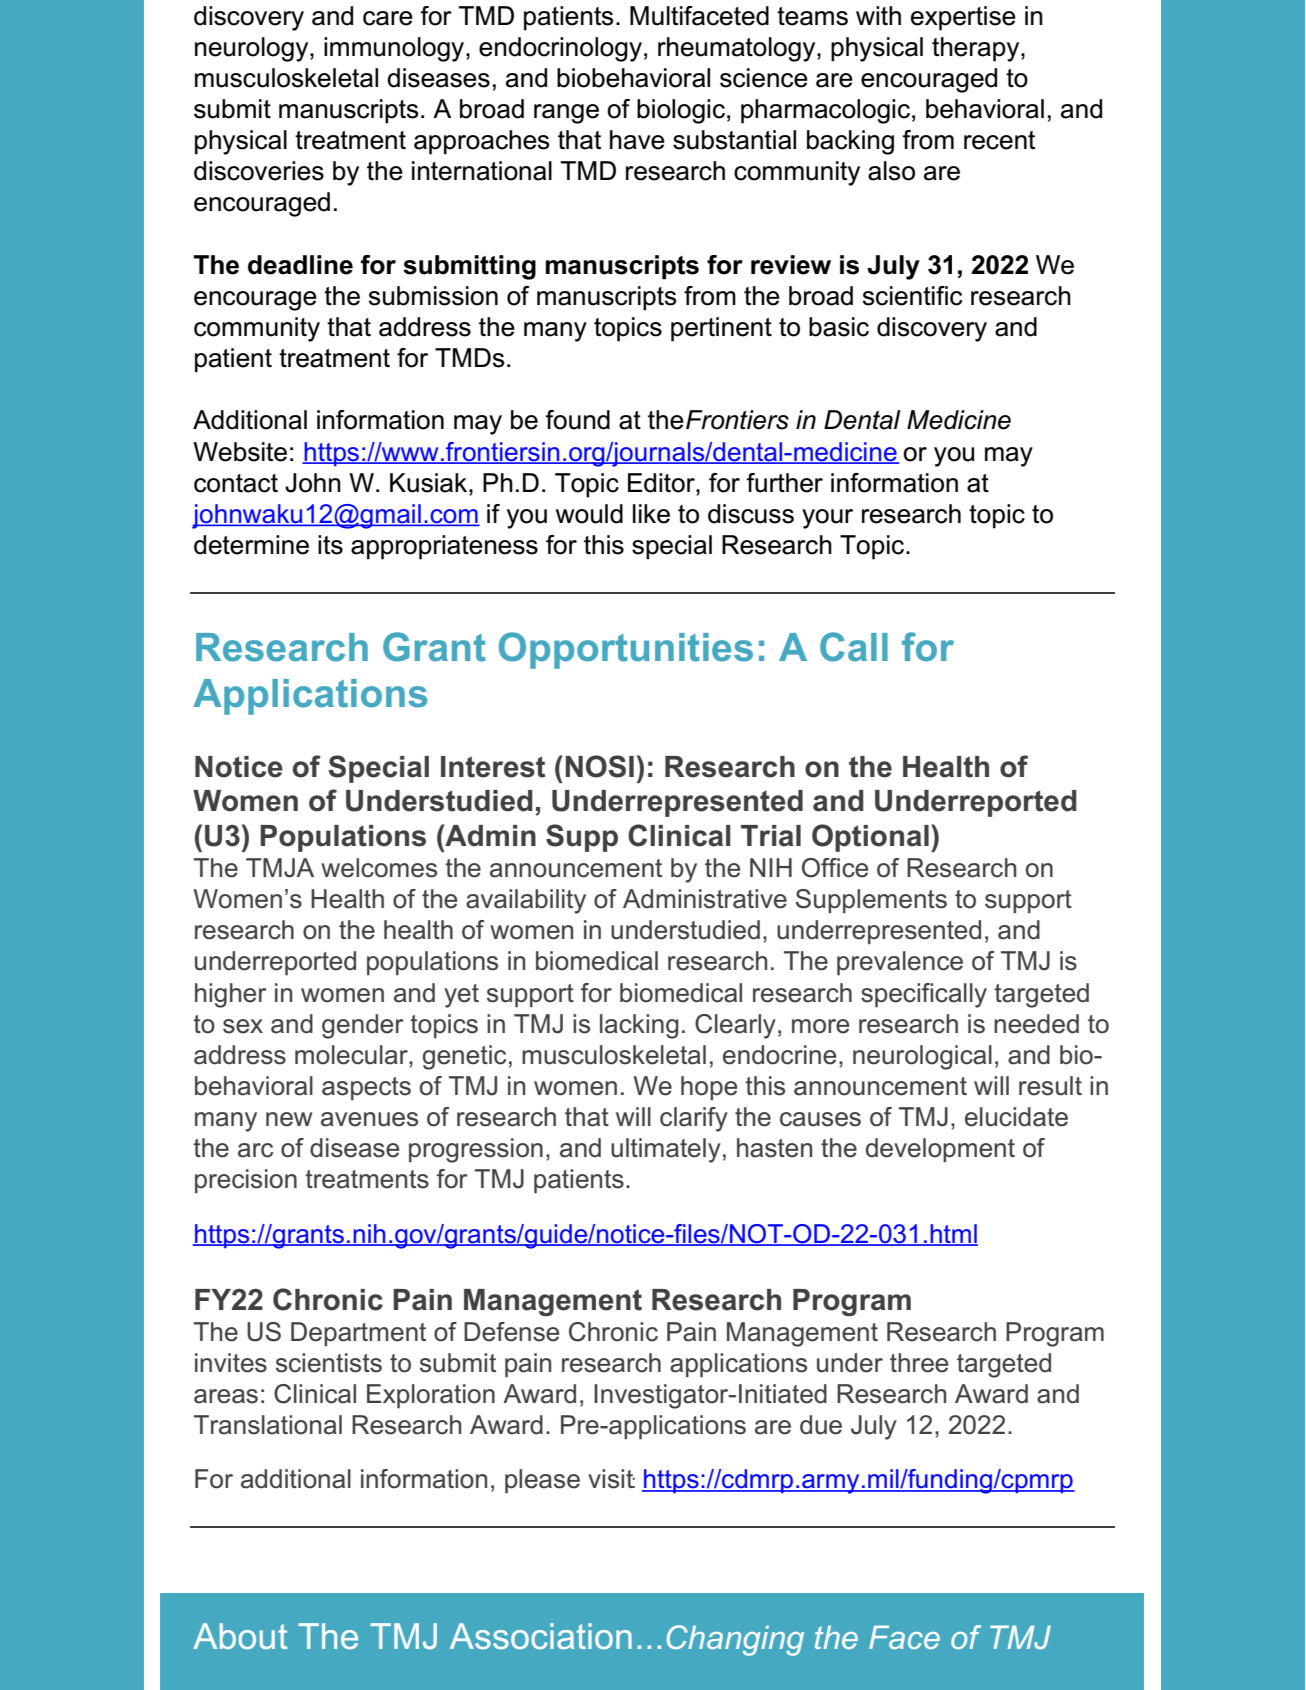  Describe the element at coordinates (639, 1026) in the image. I see `lacking` at that location.
